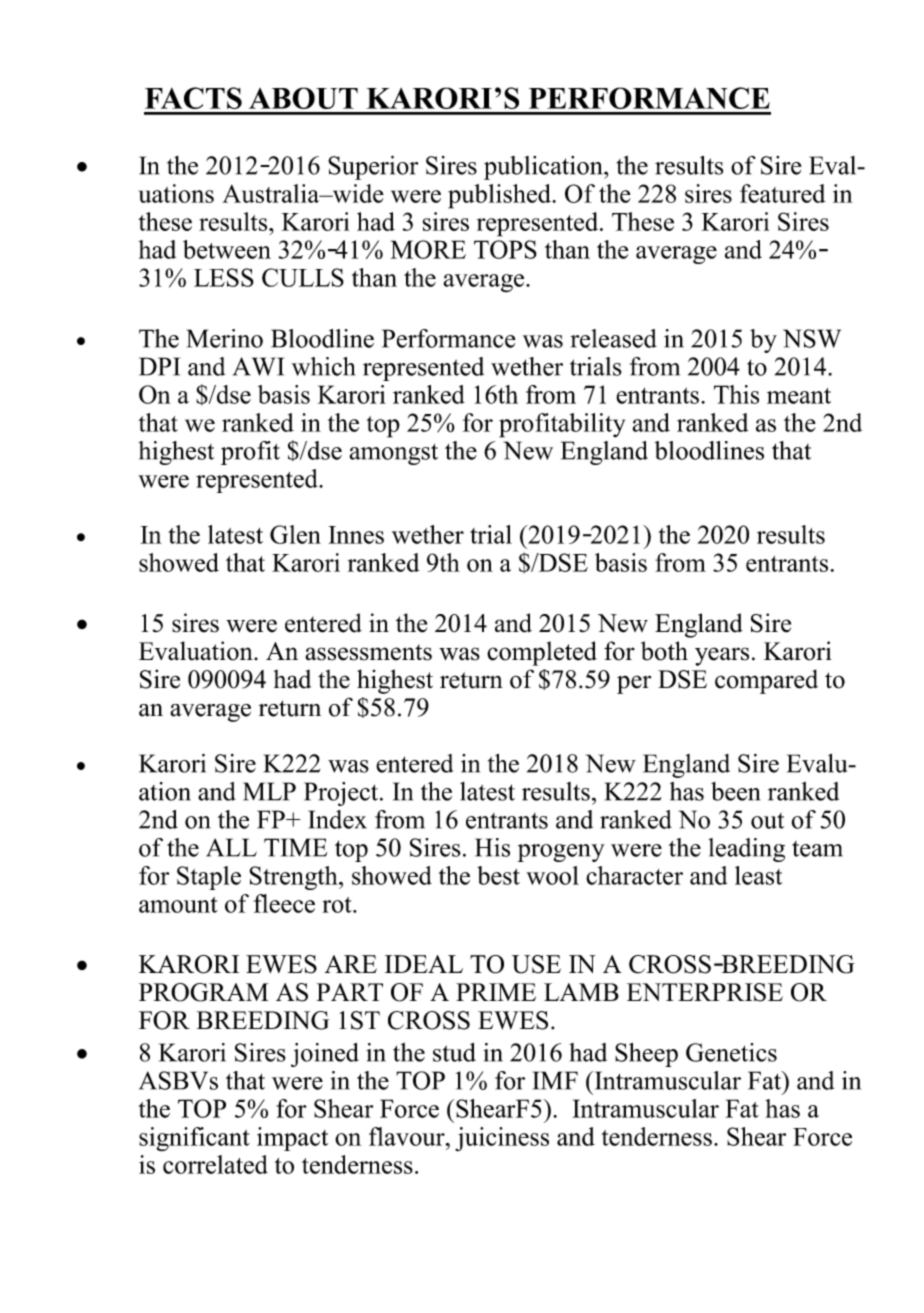  Describe the element at coordinates (225, 338) in the page. I see `Merino` at that location.
